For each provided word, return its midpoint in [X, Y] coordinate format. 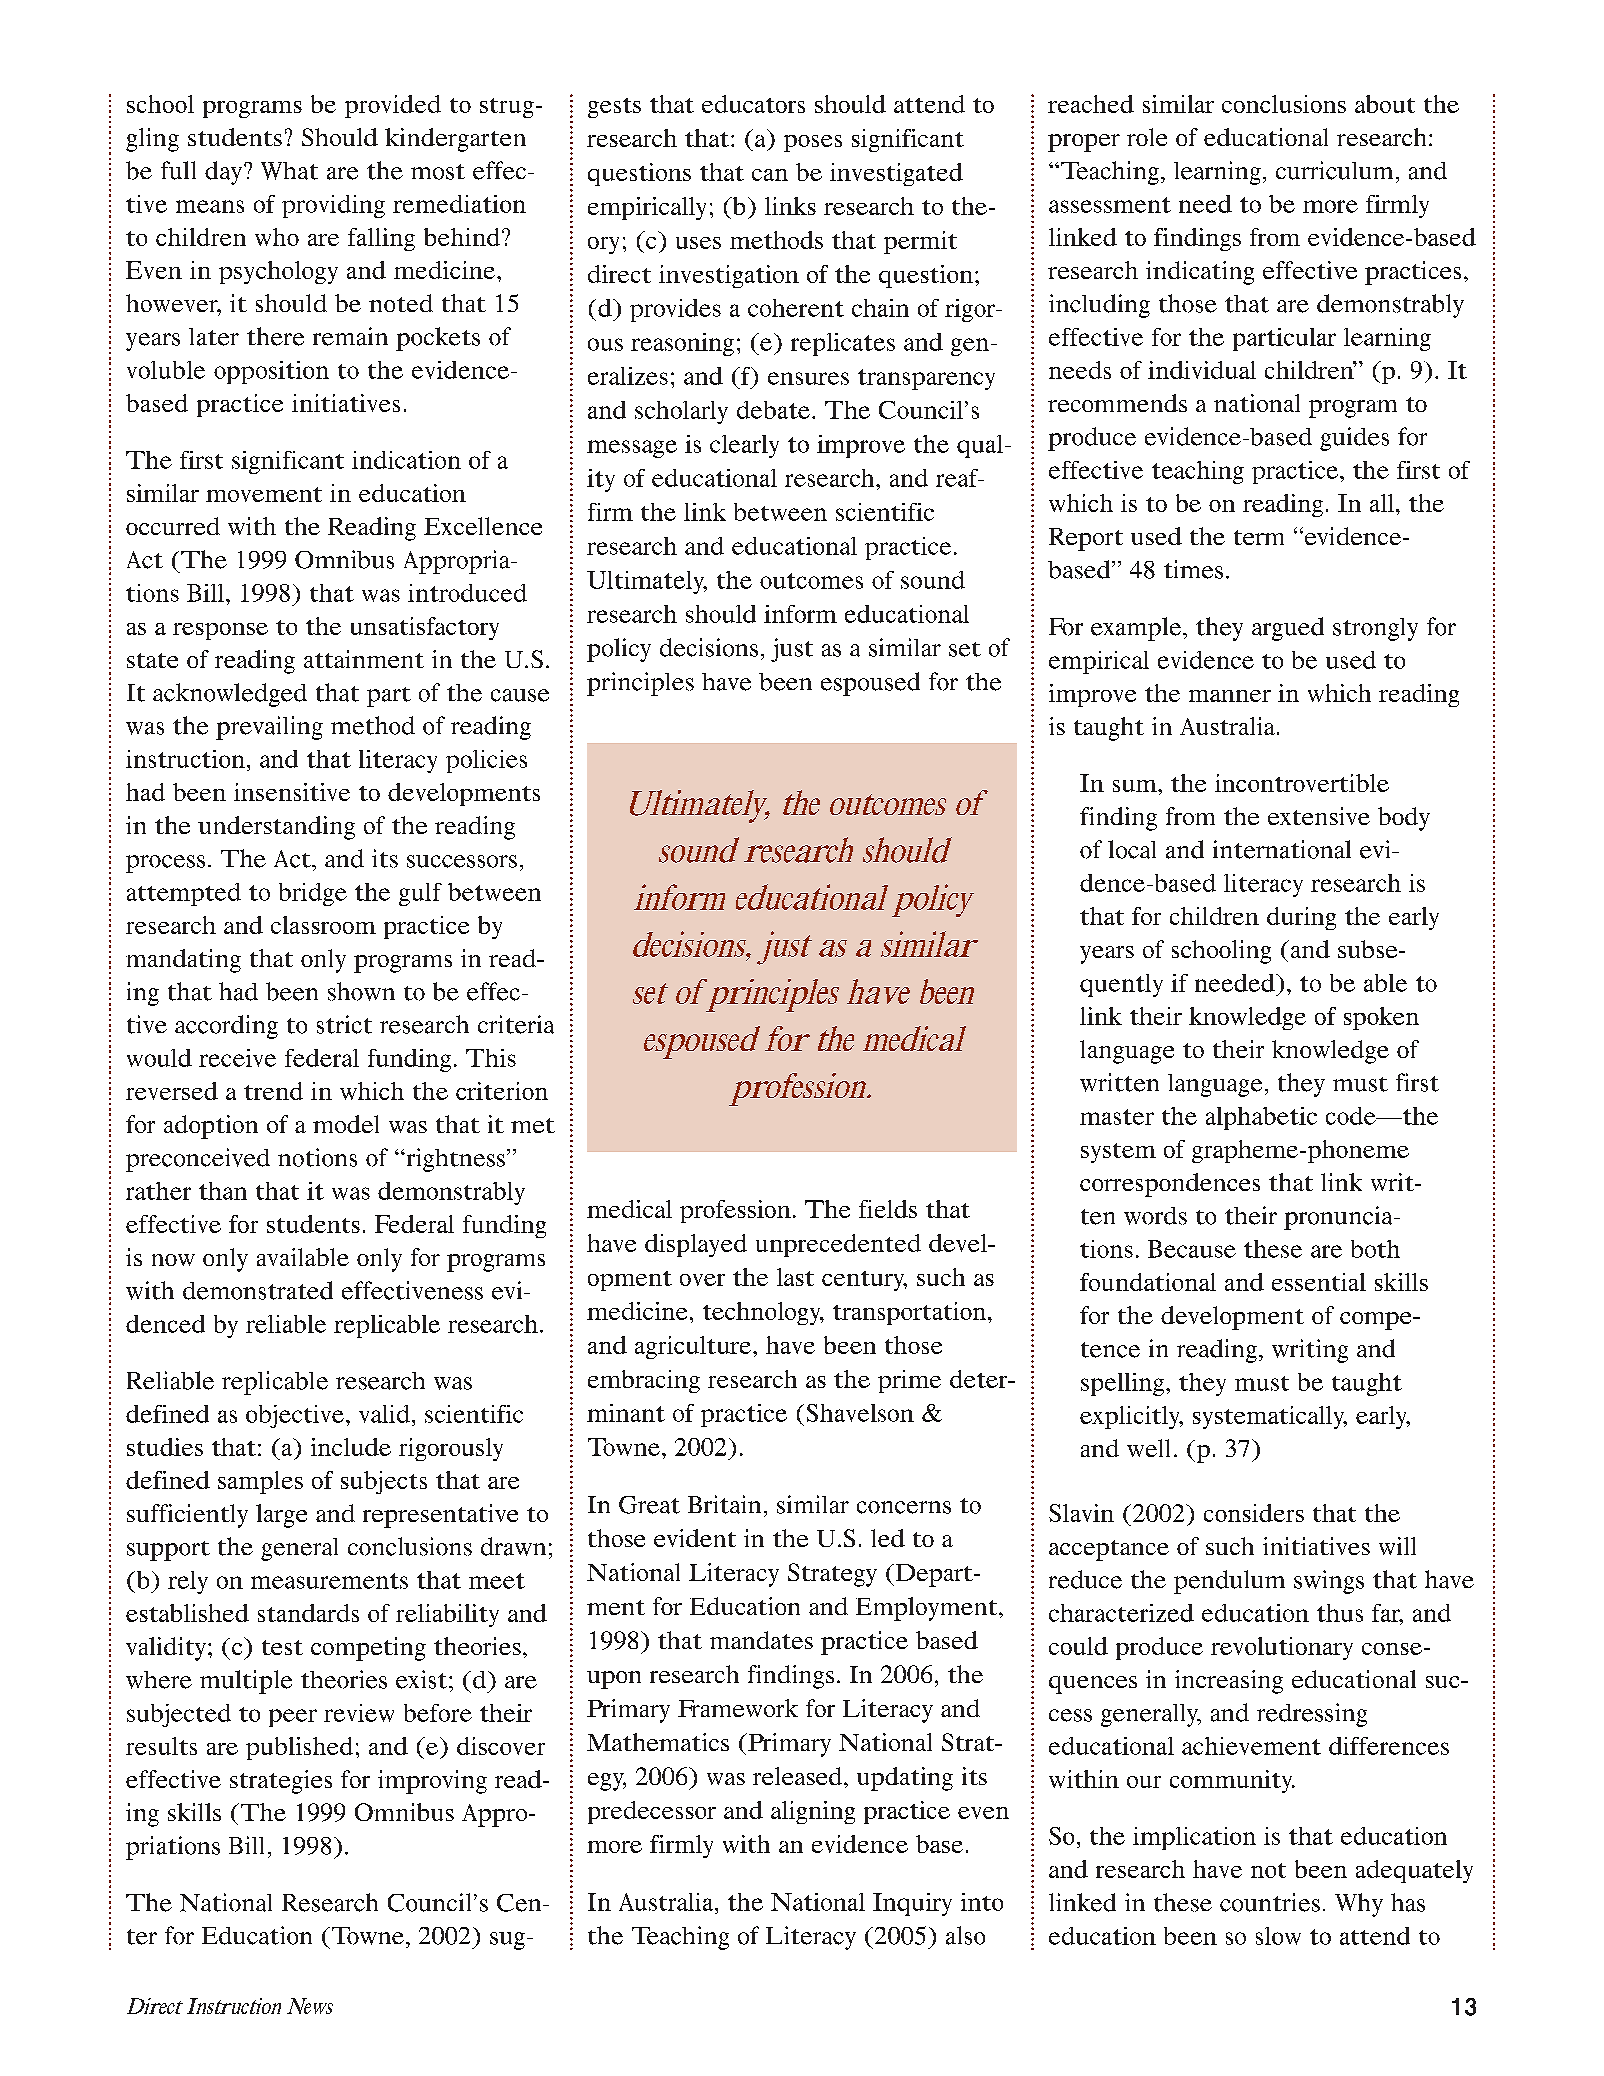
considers [1254, 1513]
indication [406, 460]
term [1259, 537]
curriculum [1334, 170]
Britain [724, 1504]
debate [773, 410]
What [289, 171]
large [281, 1516]
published [299, 1748]
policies [486, 761]
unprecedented [838, 1245]
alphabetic [1261, 1118]
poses [813, 143]
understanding [276, 828]
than [223, 1191]
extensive [1319, 816]
